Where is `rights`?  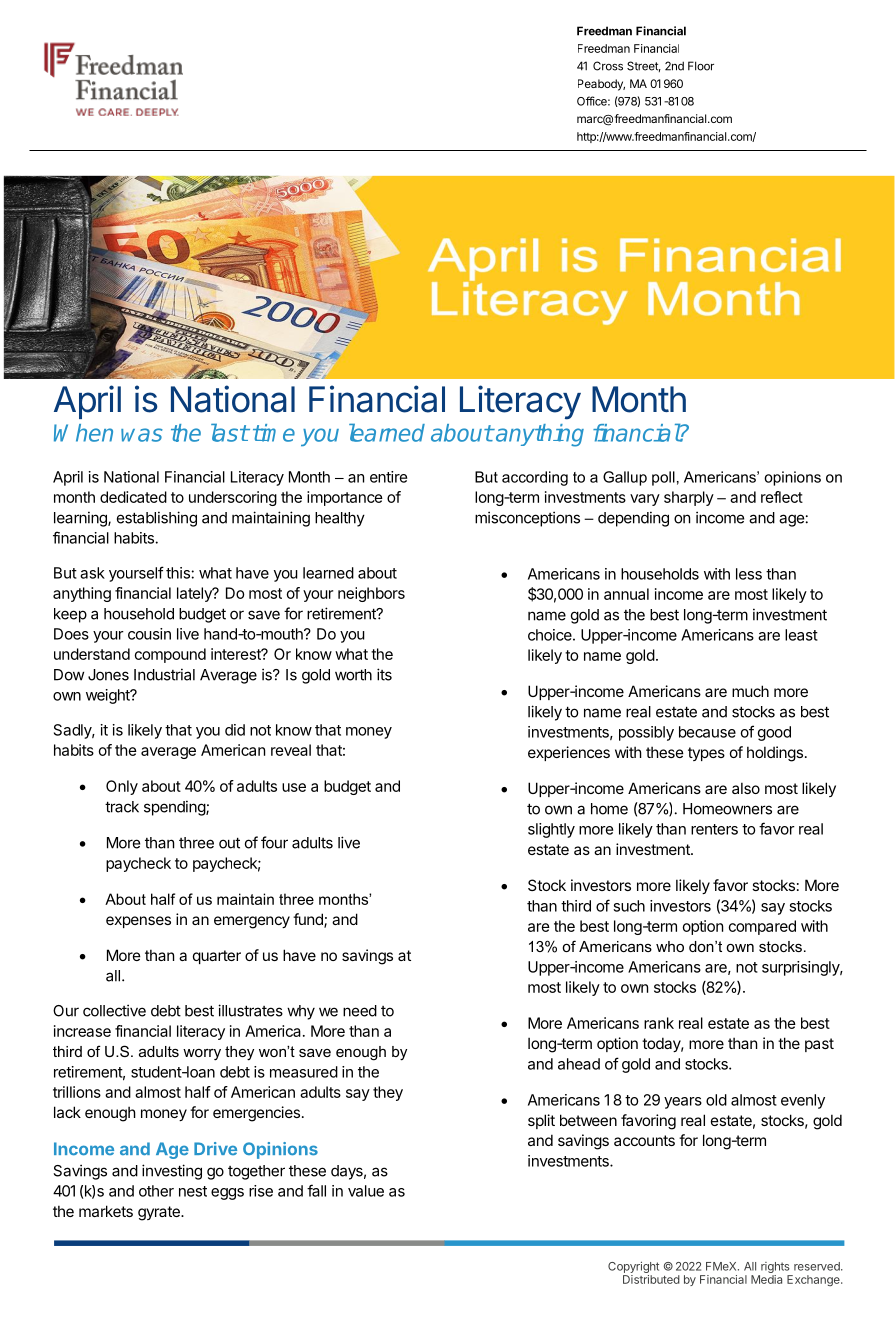
rights is located at coordinates (775, 1267).
